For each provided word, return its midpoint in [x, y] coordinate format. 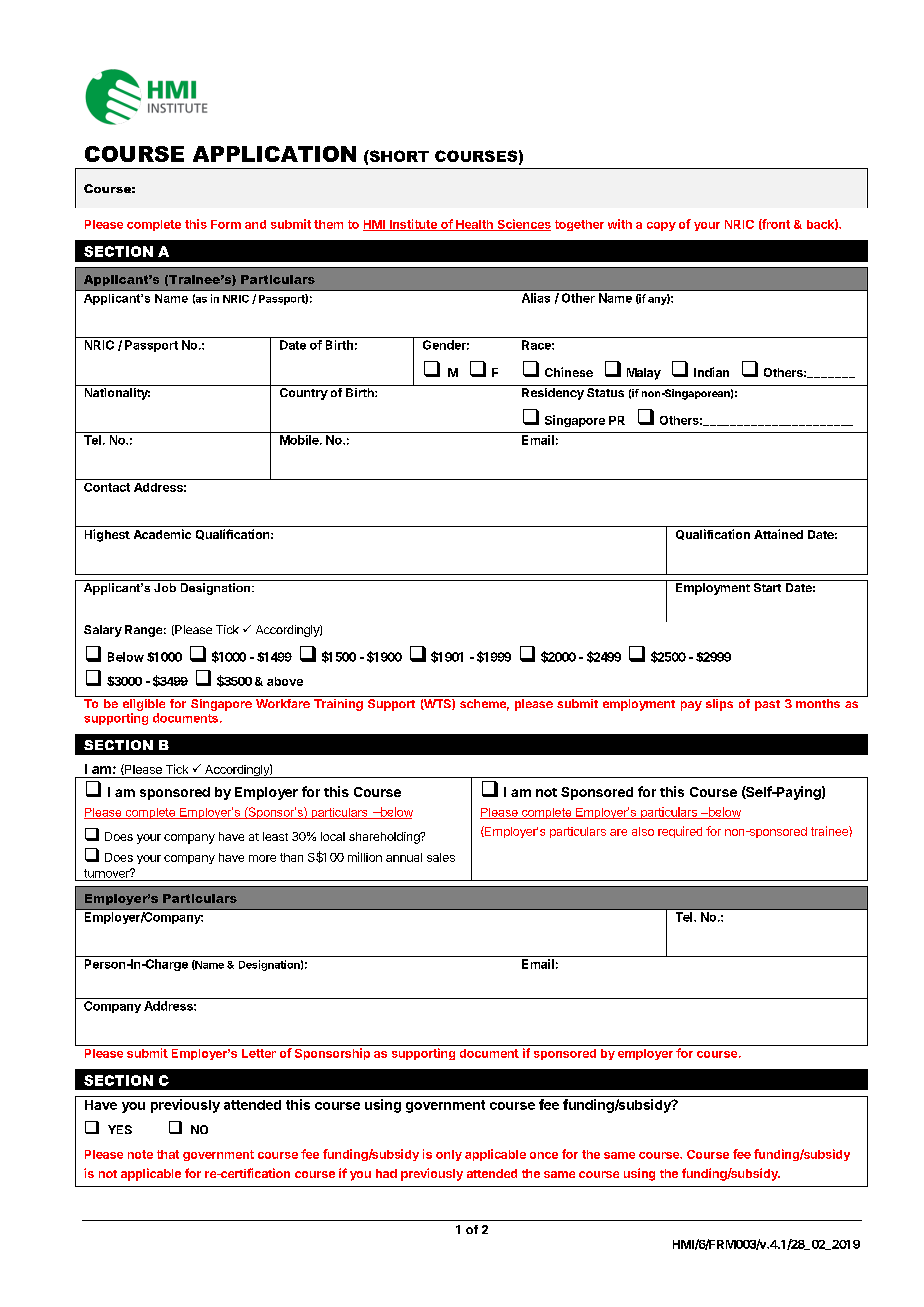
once [544, 1155]
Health [474, 225]
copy [661, 226]
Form [226, 224]
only [449, 1155]
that [168, 1154]
